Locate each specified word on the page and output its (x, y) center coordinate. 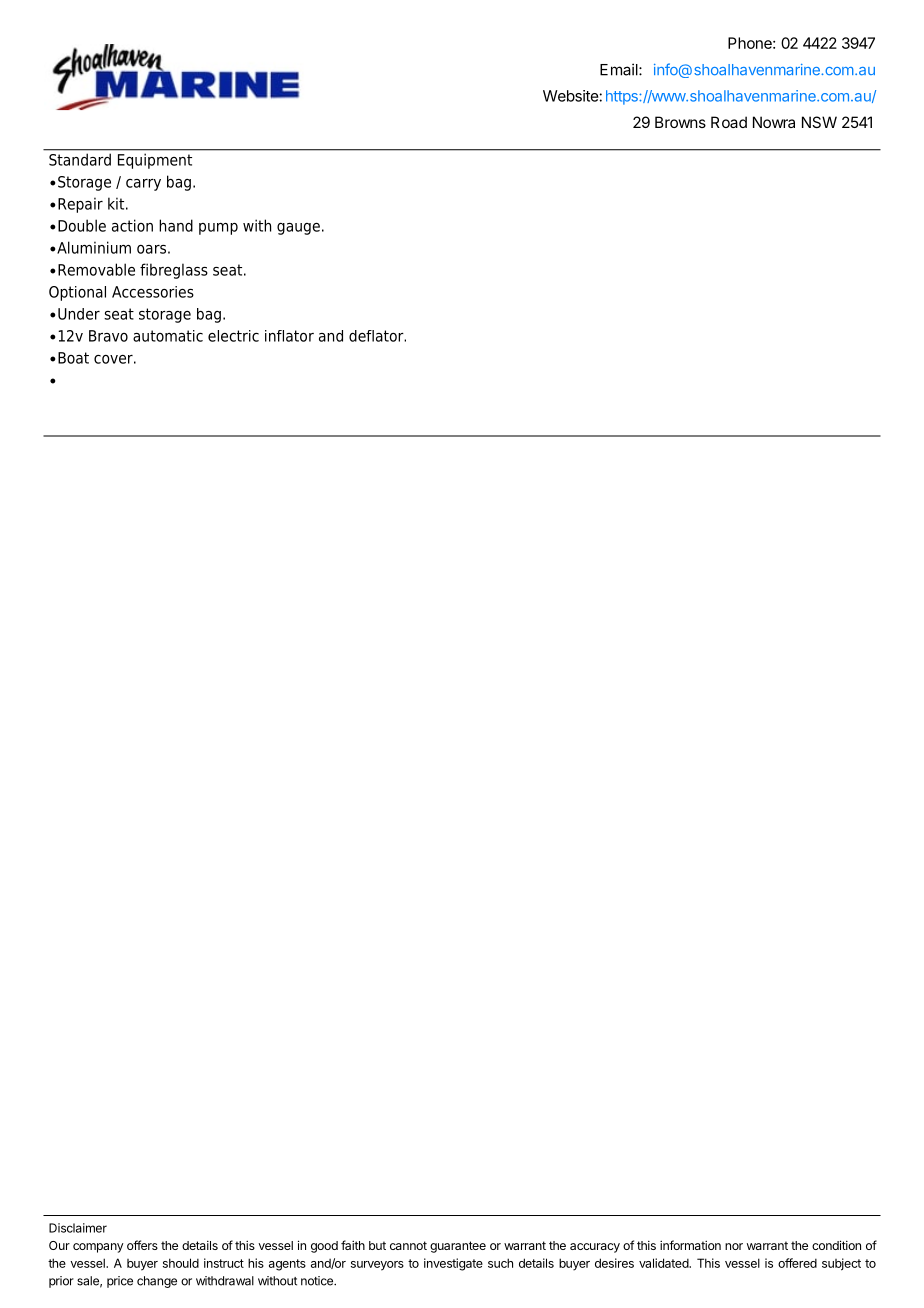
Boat (73, 358)
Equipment (155, 161)
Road (729, 122)
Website (571, 96)
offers (142, 1245)
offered (797, 1263)
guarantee (458, 1247)
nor (734, 1246)
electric (233, 336)
